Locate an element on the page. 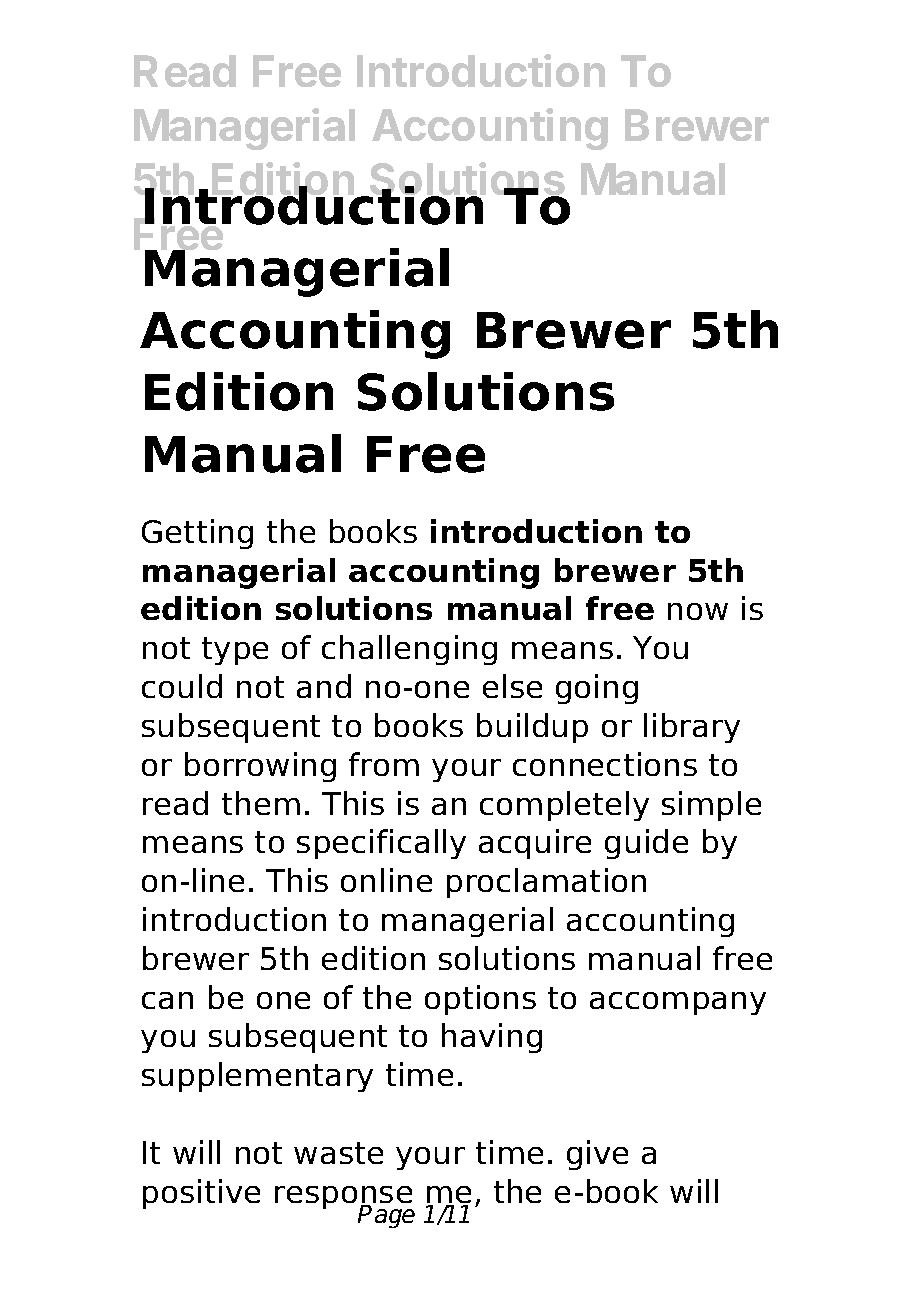  challenging is located at coordinates (409, 650).
